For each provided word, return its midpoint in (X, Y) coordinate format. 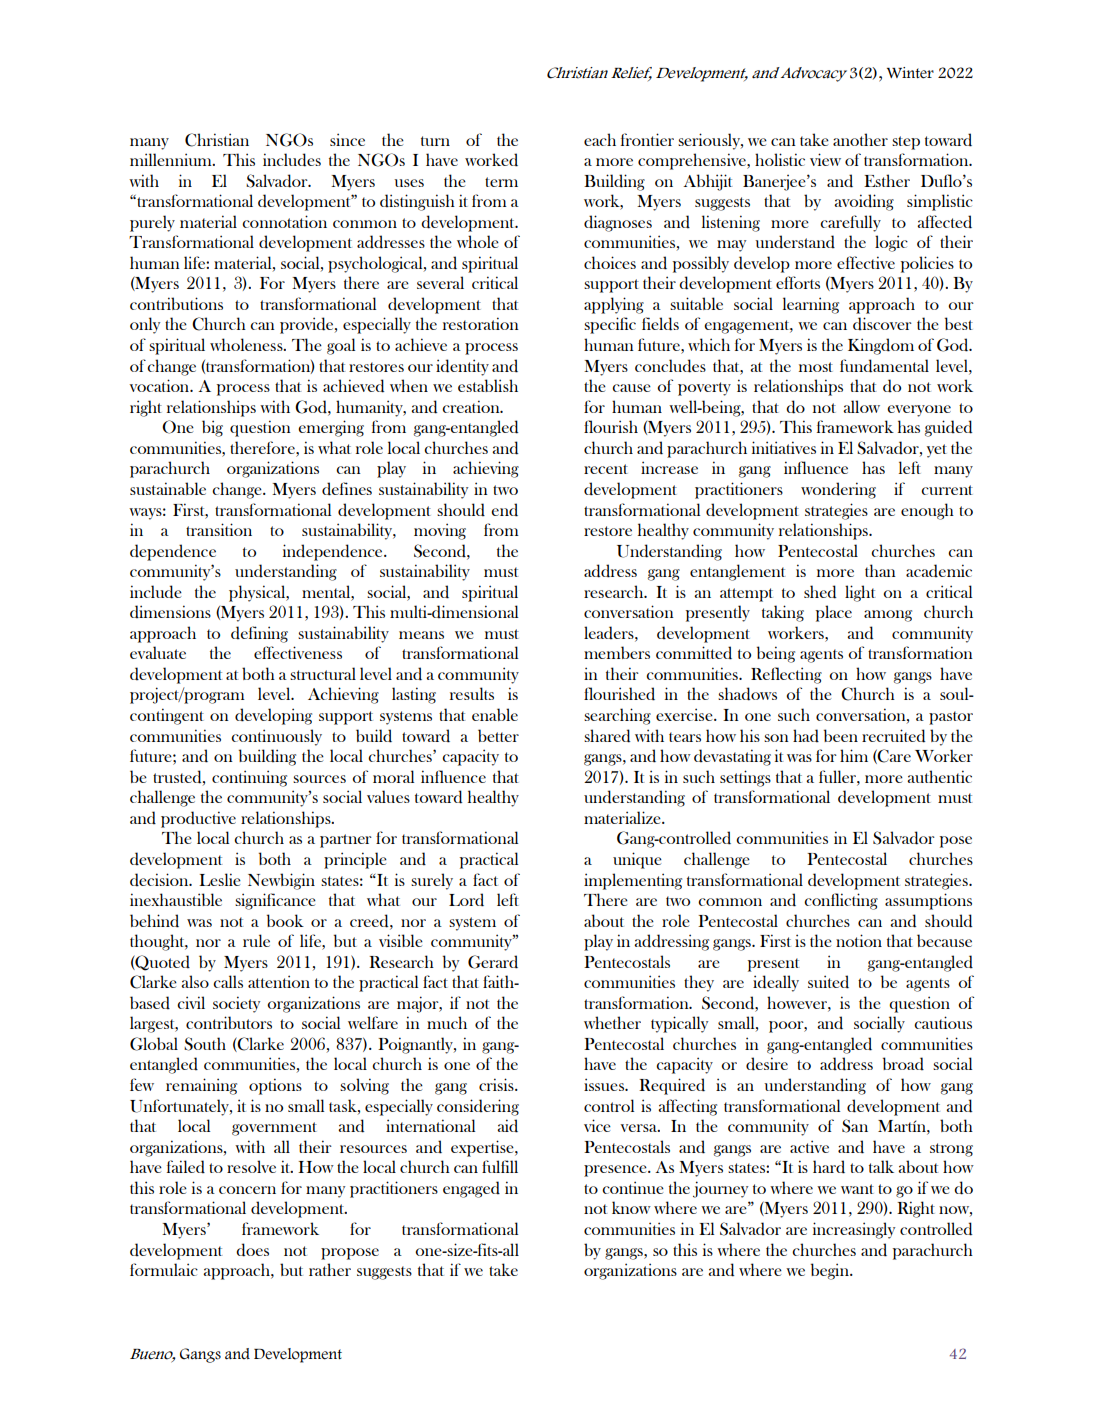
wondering (838, 490)
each (600, 139)
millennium (172, 159)
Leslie (220, 879)
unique (637, 860)
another (860, 139)
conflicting (841, 901)
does (252, 1250)
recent (606, 469)
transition (219, 529)
